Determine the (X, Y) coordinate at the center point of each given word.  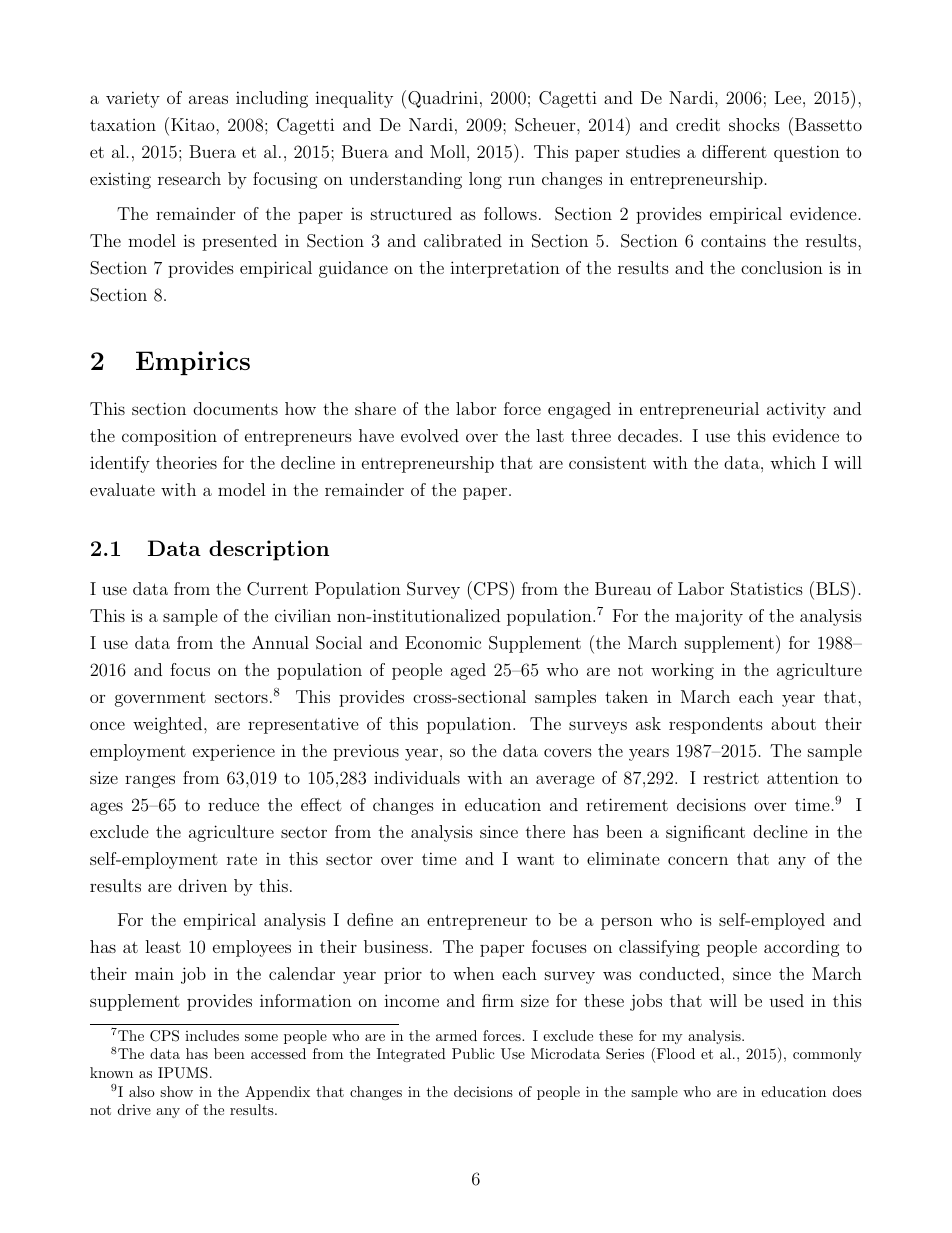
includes (212, 1035)
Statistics (767, 589)
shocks (754, 124)
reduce (233, 804)
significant (705, 833)
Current (277, 589)
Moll (447, 151)
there (545, 831)
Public (473, 1053)
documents (235, 408)
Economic (443, 642)
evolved (430, 435)
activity (796, 410)
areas (208, 99)
